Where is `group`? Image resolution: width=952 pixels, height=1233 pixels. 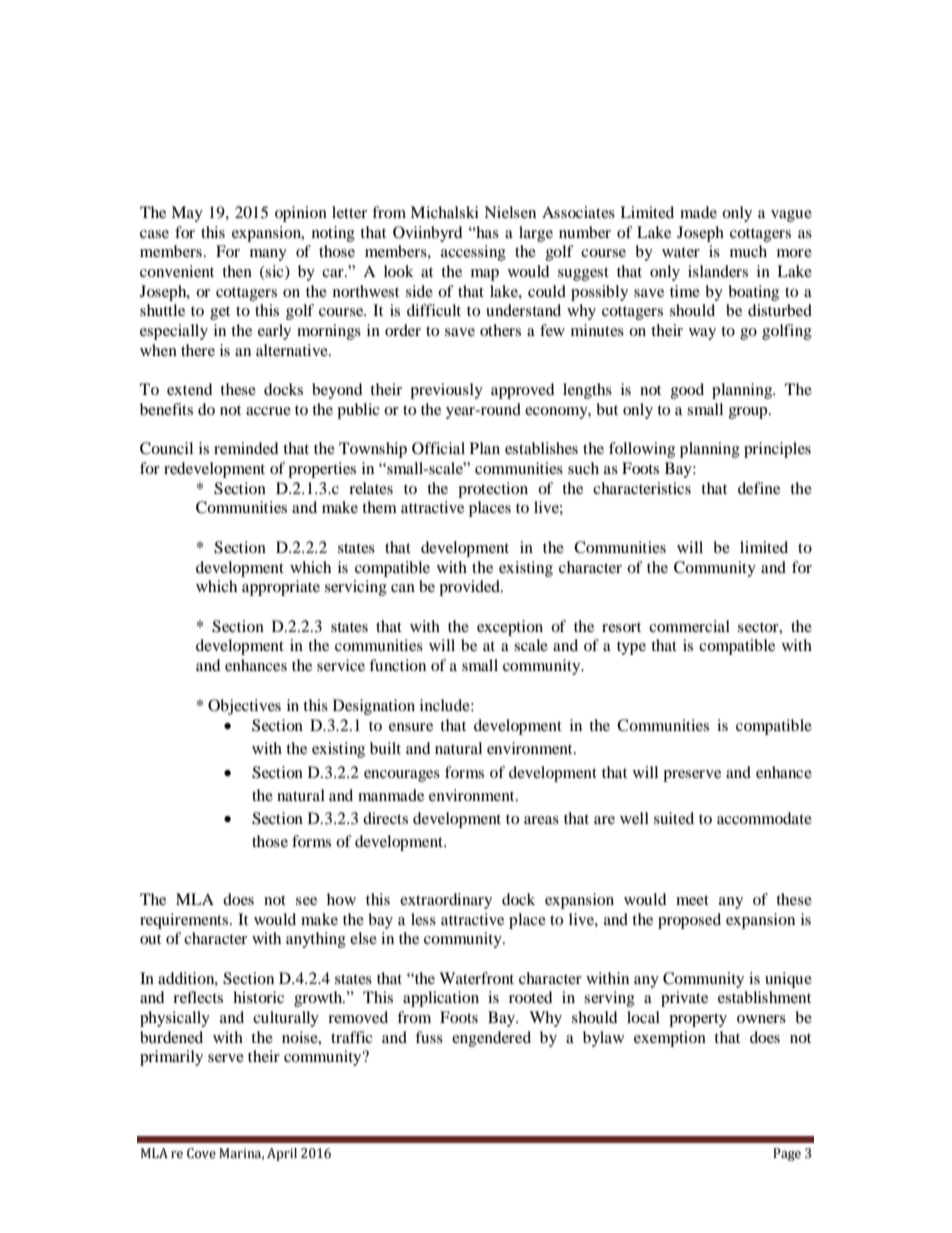 group is located at coordinates (749, 413).
